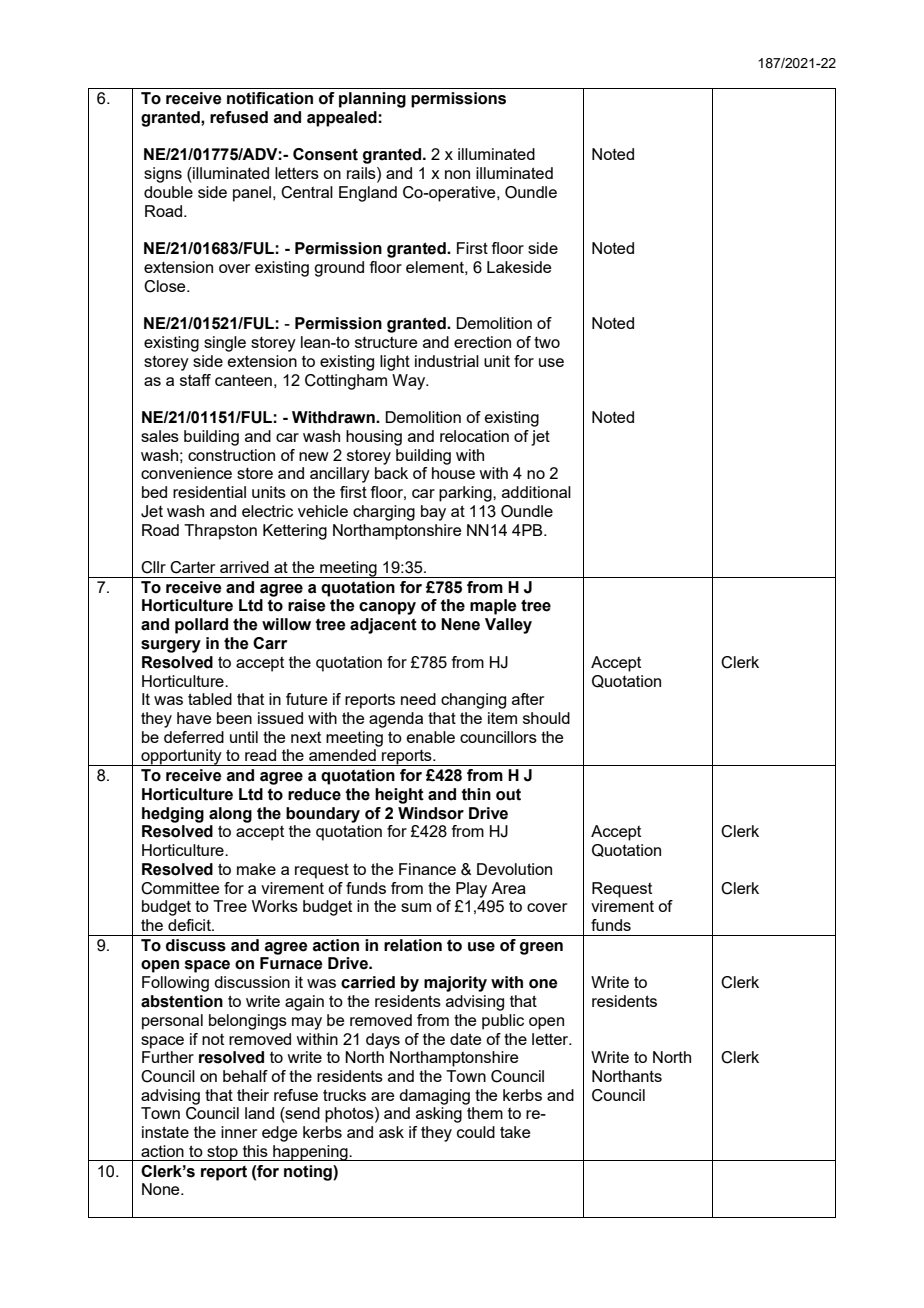 The image size is (924, 1308). I want to click on convenience, so click(186, 473).
